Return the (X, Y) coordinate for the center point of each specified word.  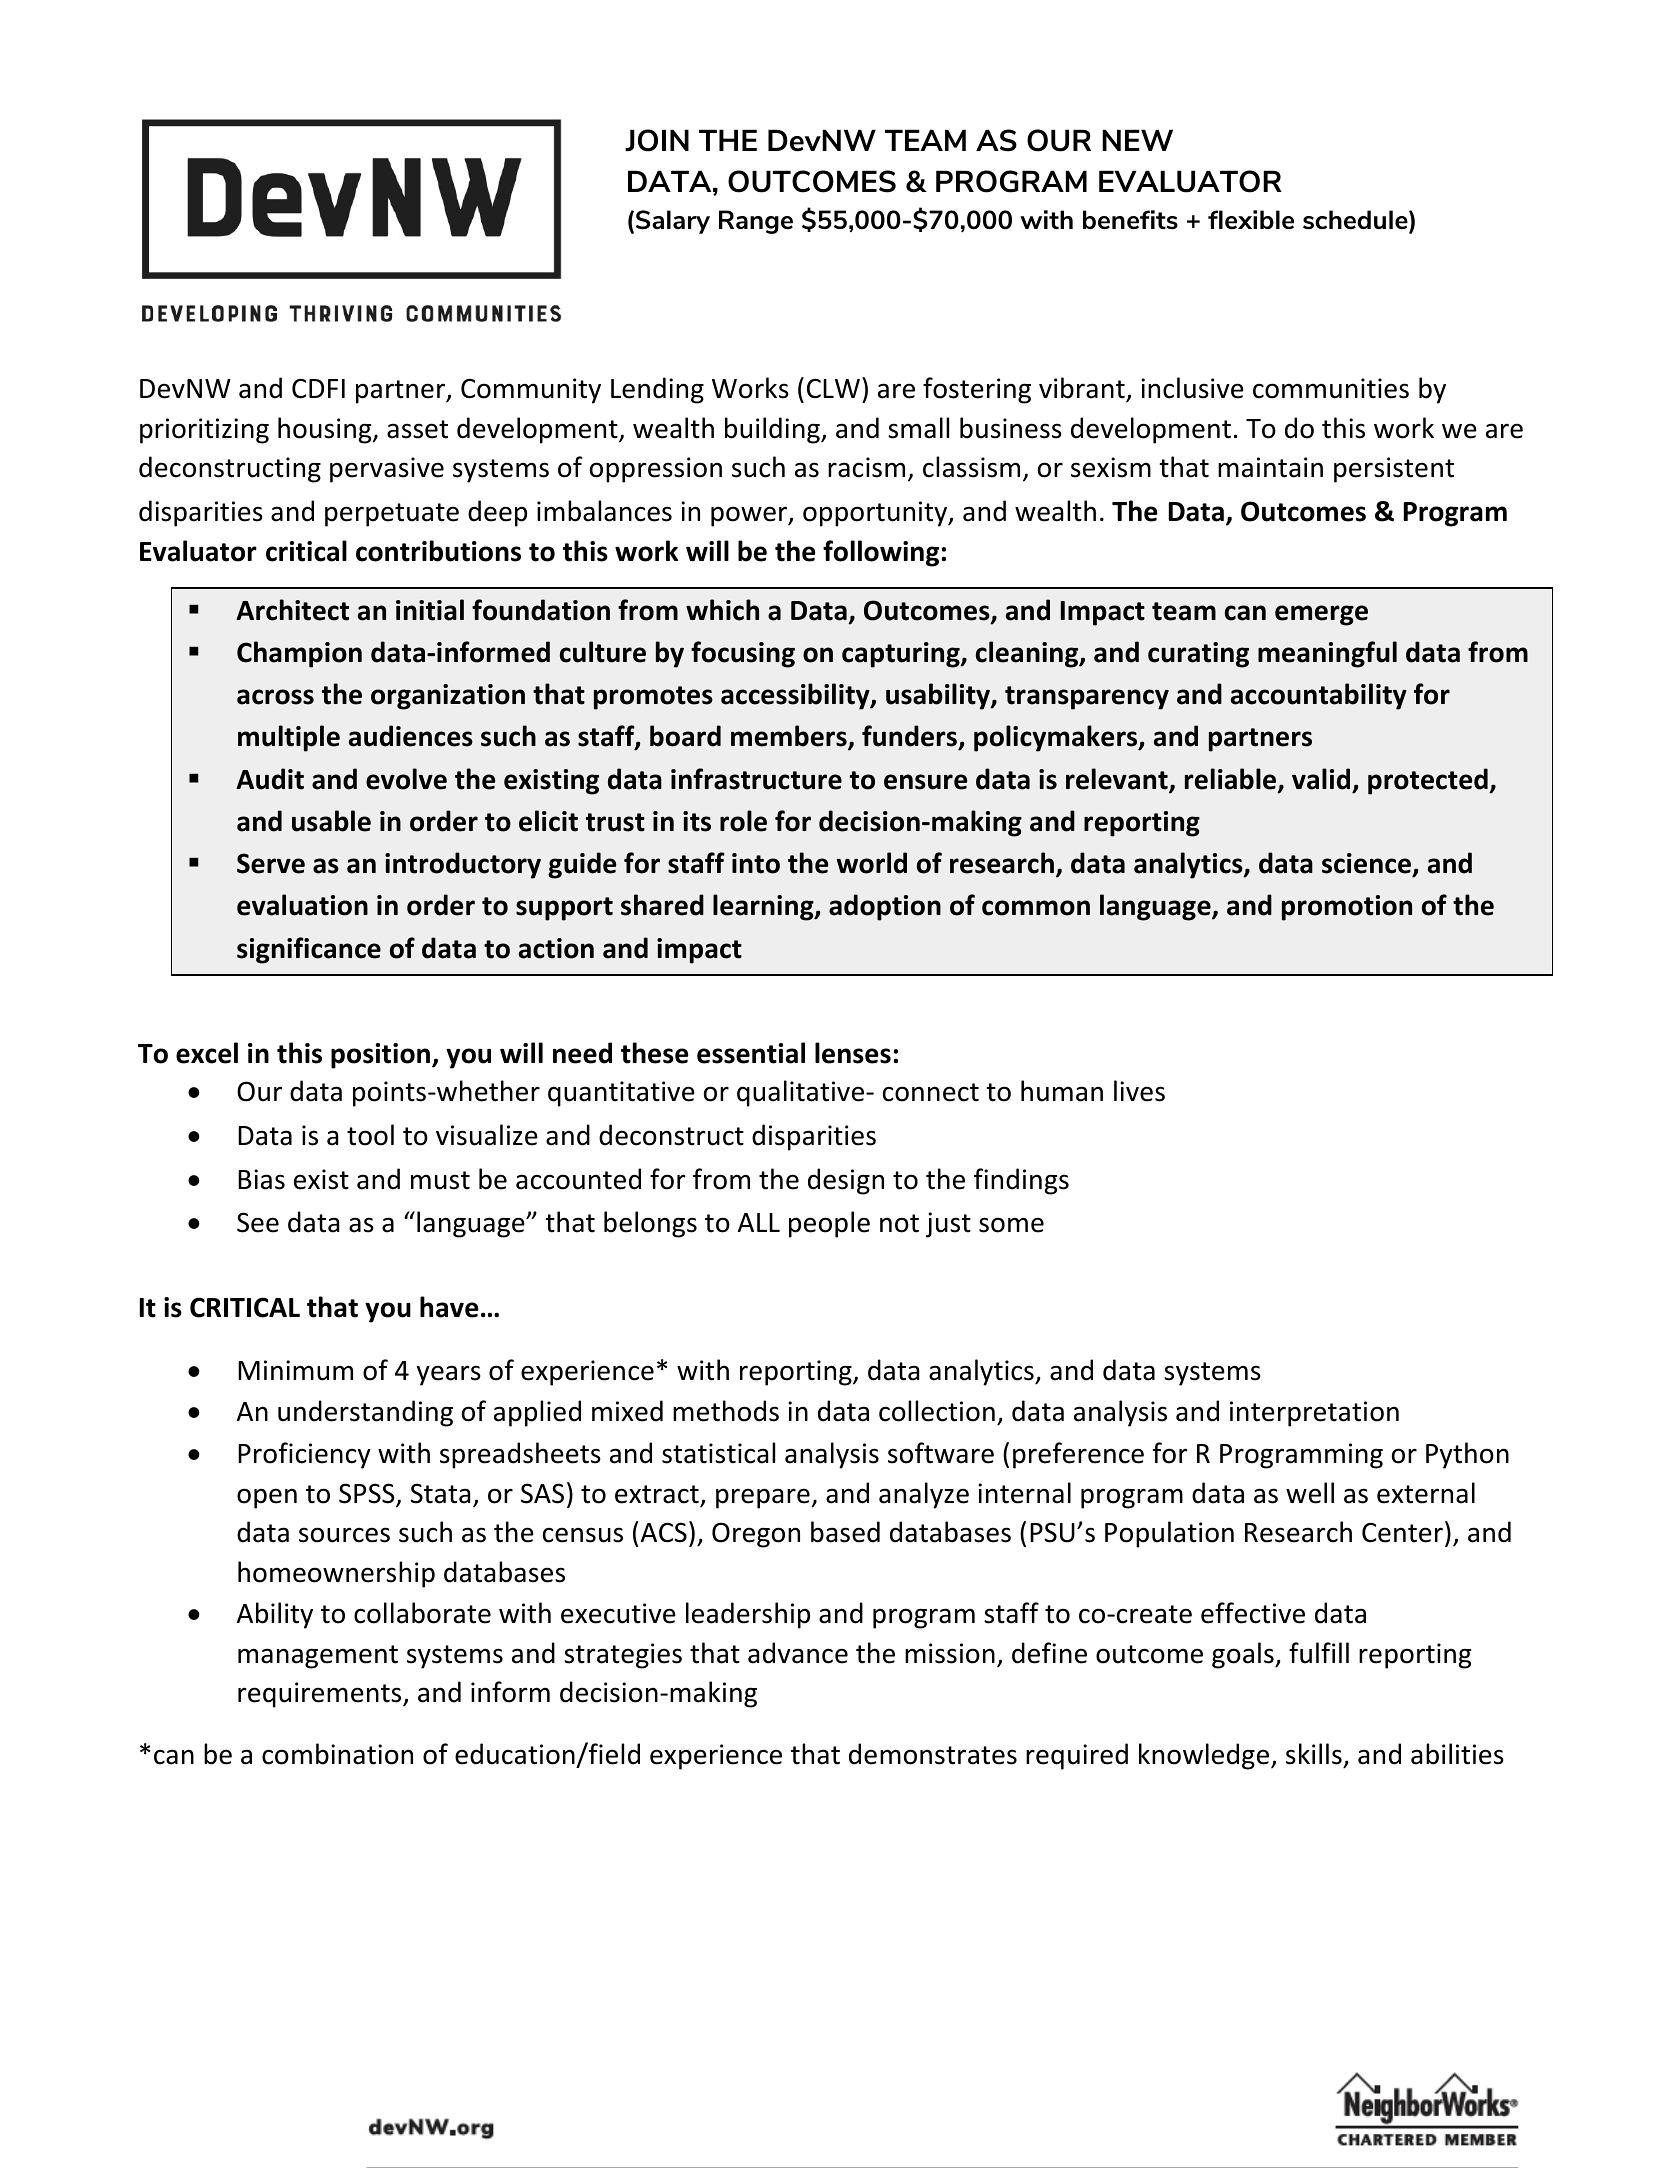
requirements (321, 1695)
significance (309, 950)
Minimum (295, 1370)
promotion (1347, 908)
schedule (1356, 221)
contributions (438, 551)
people (829, 1224)
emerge (1321, 615)
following (881, 553)
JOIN (657, 140)
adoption (885, 907)
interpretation (1314, 1414)
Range (756, 222)
